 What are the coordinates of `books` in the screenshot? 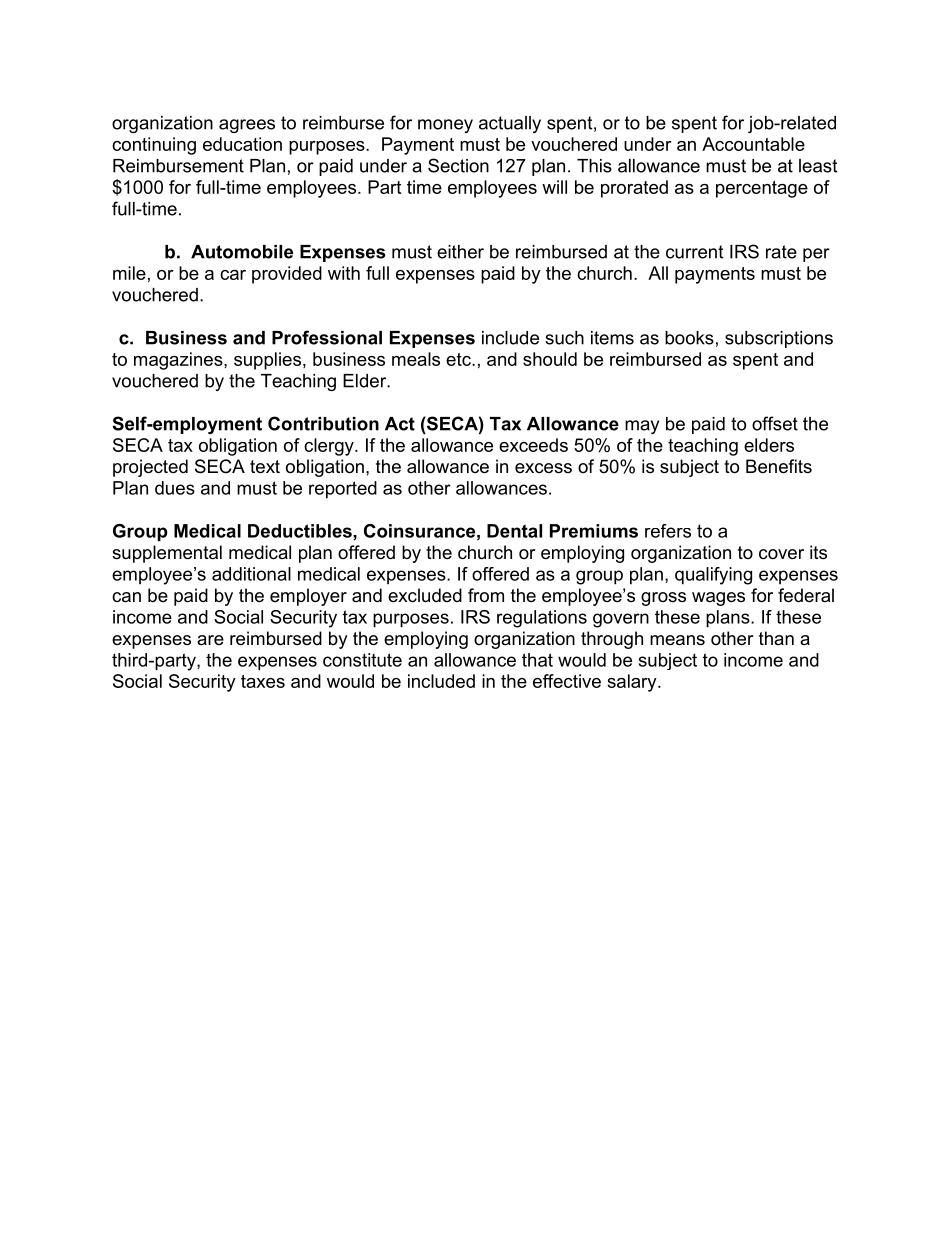 It's located at (689, 338).
